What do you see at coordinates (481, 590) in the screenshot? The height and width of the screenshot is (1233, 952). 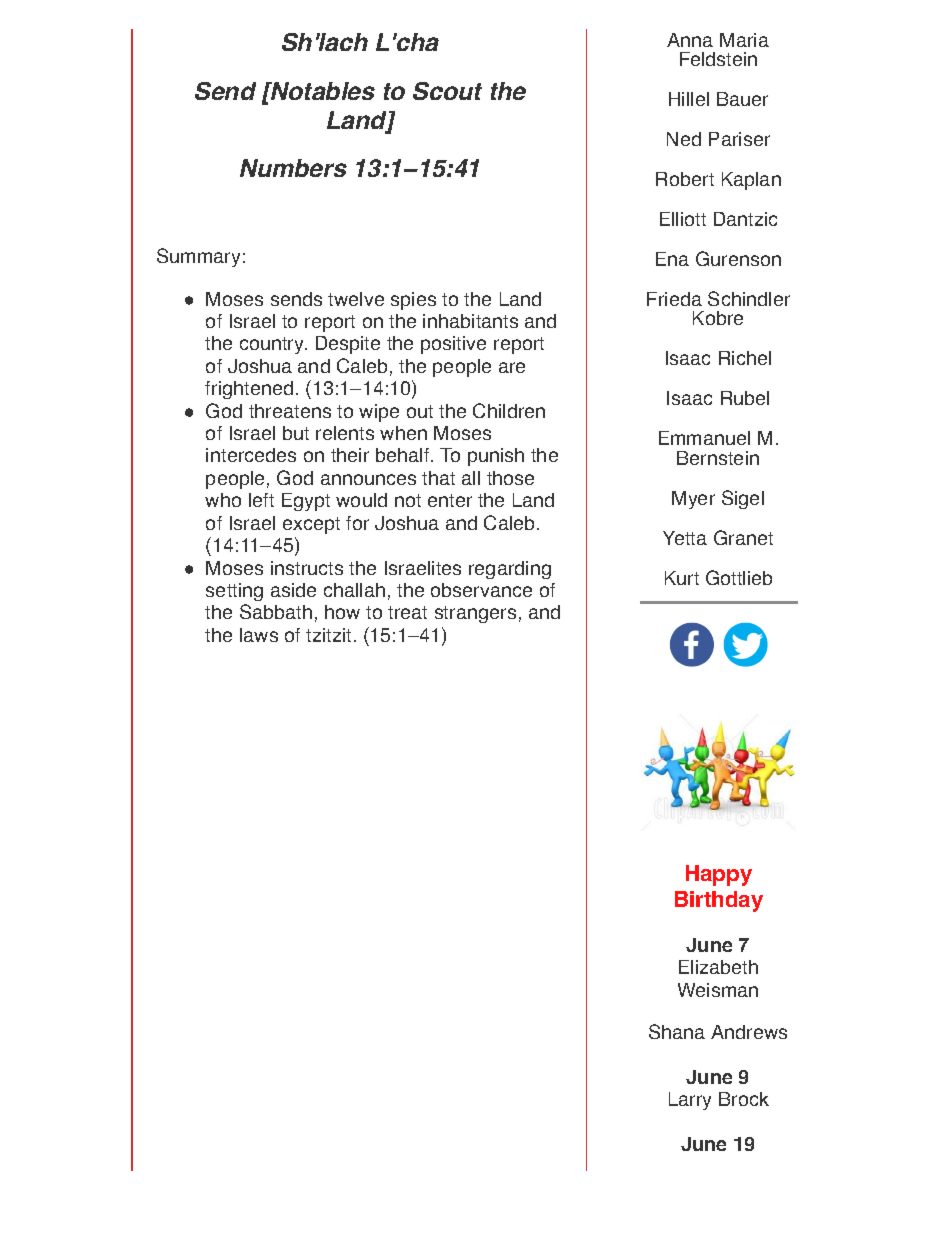 I see `observance` at bounding box center [481, 590].
